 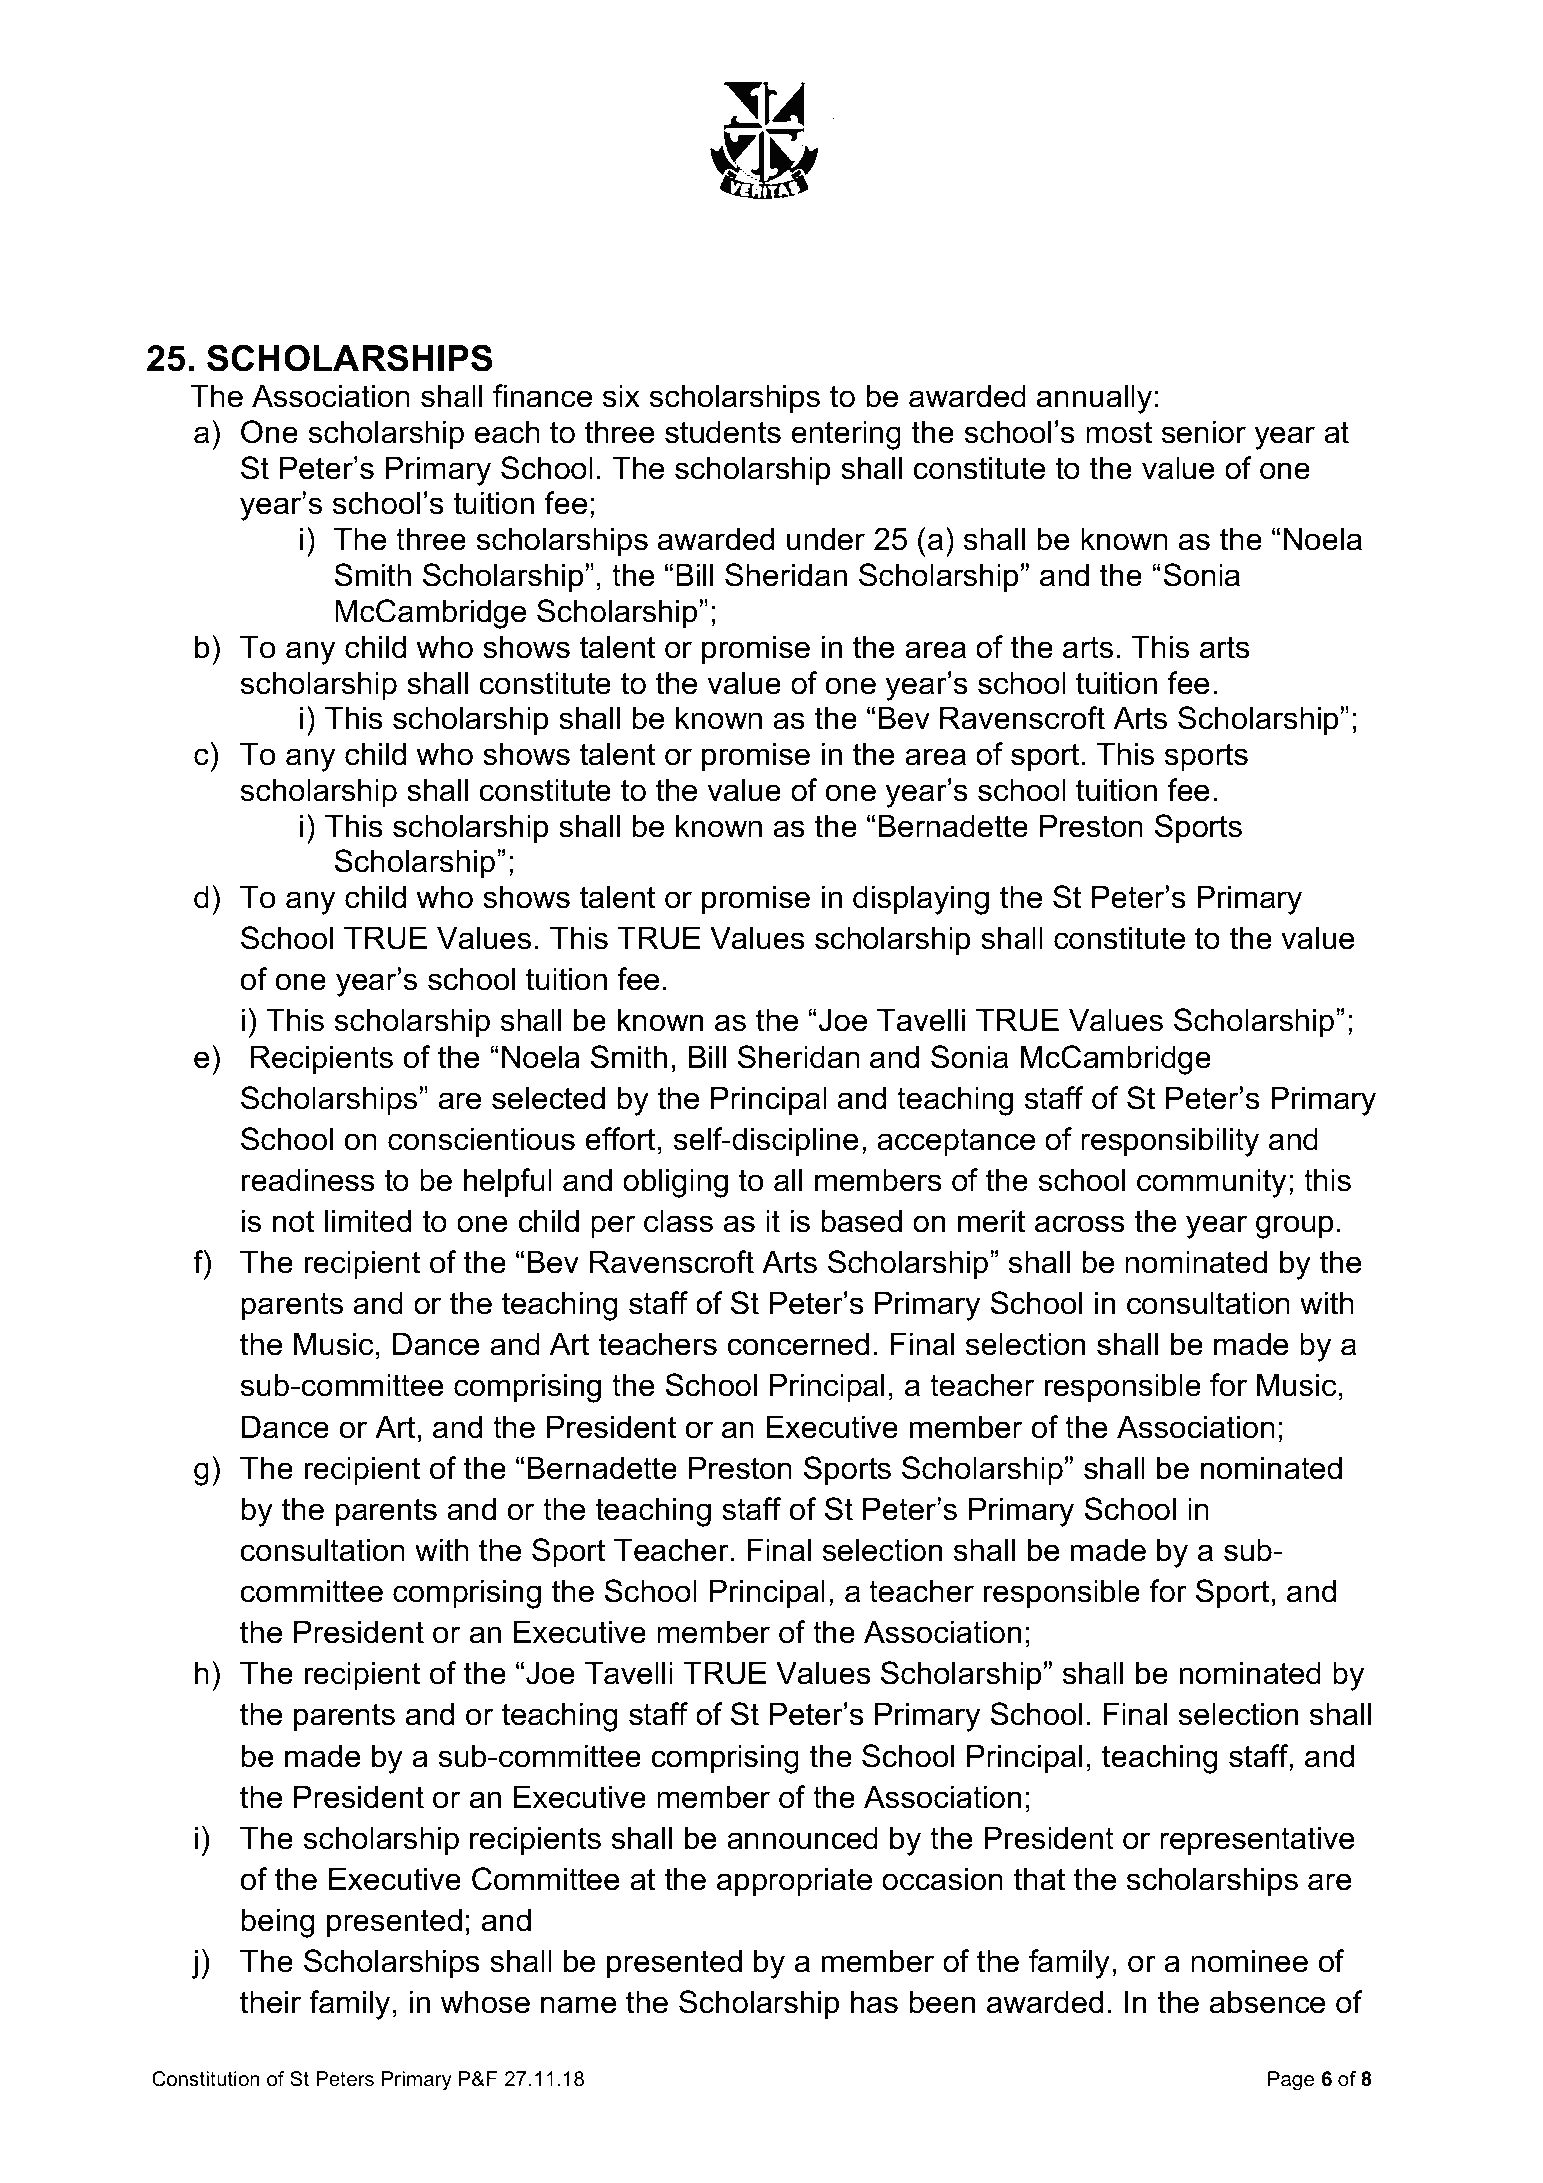 What do you see at coordinates (723, 432) in the screenshot?
I see `students` at bounding box center [723, 432].
